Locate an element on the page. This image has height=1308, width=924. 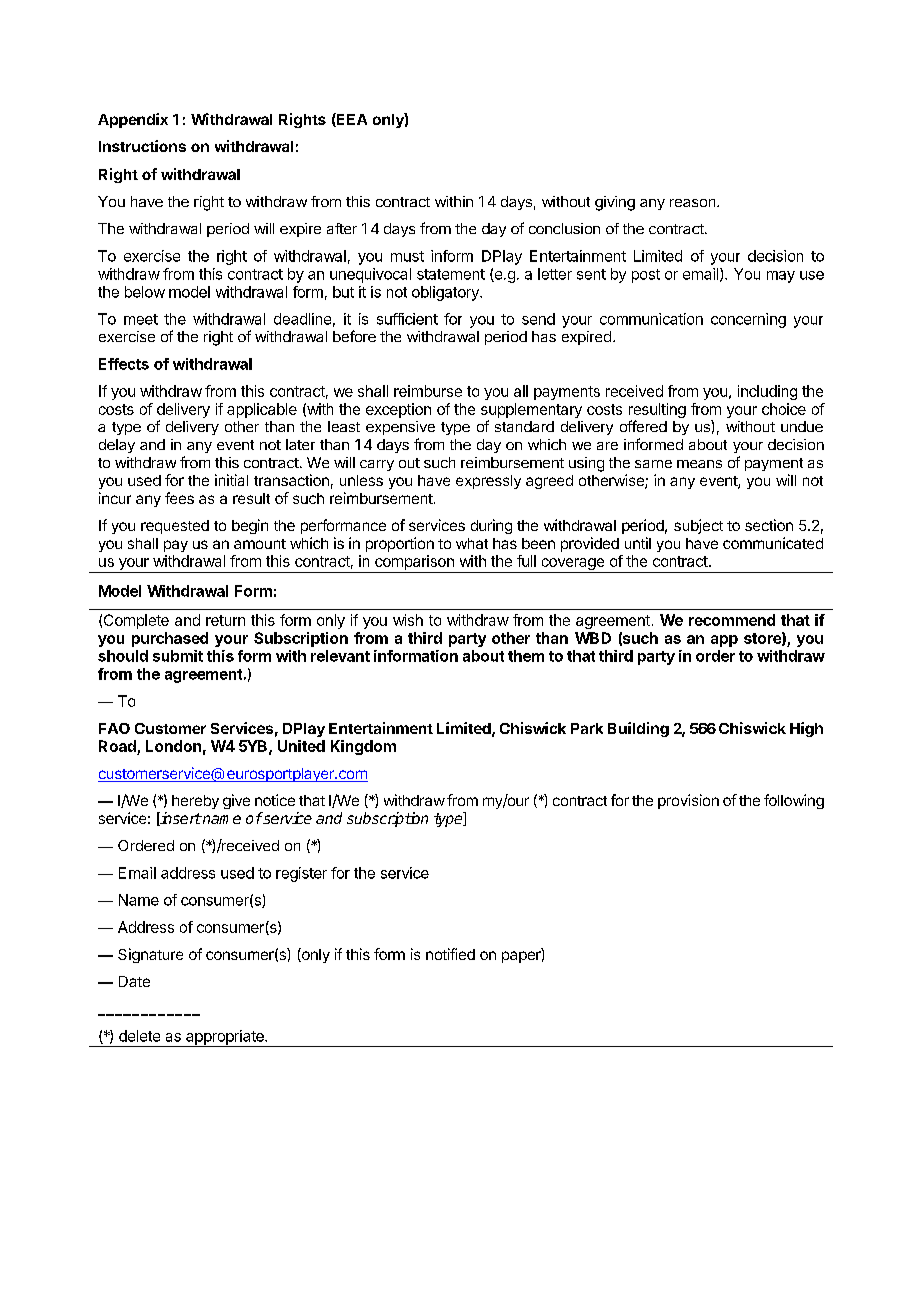
means is located at coordinates (699, 464).
